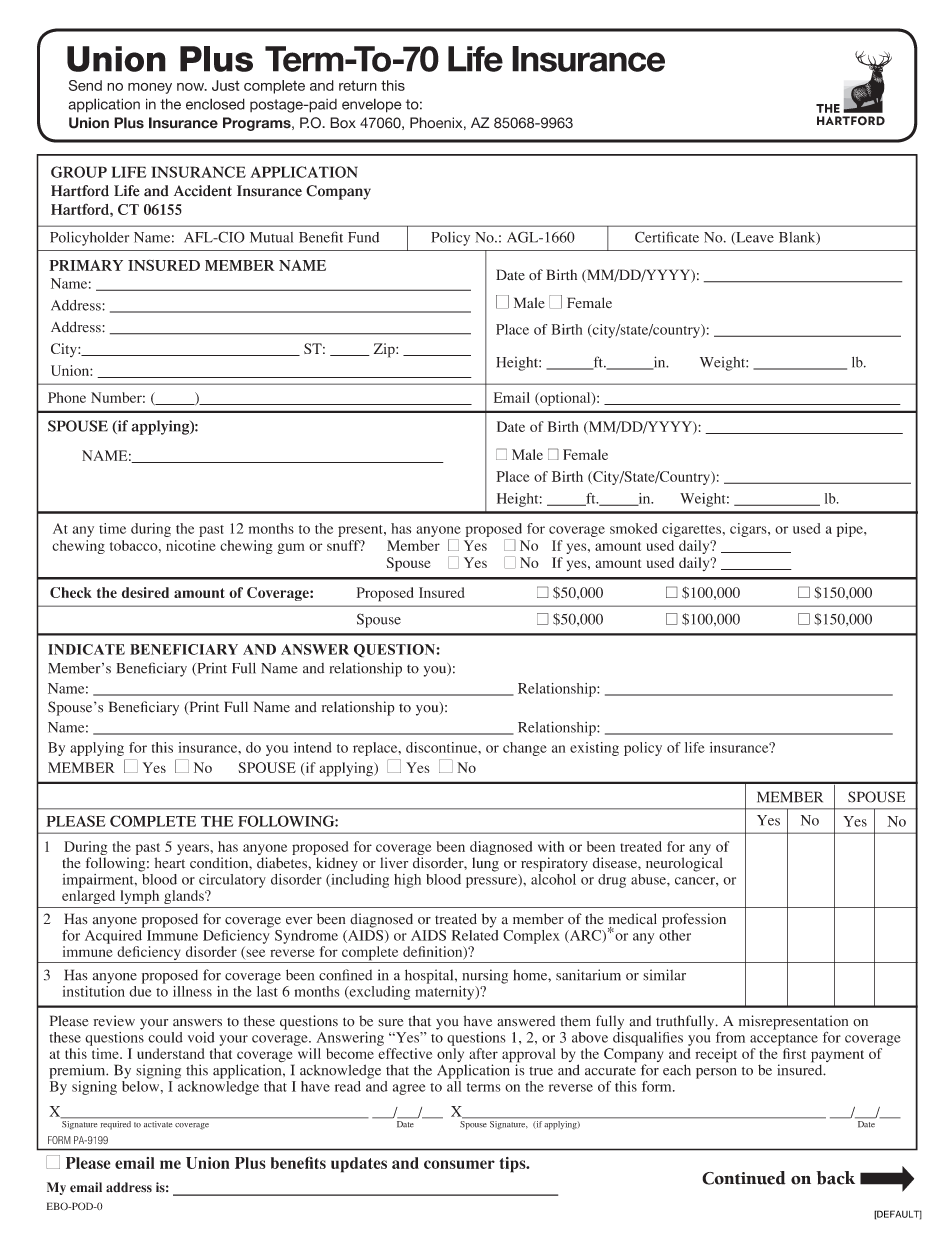 This document has width=952, height=1233. What do you see at coordinates (798, 238) in the document?
I see `Blank` at bounding box center [798, 238].
